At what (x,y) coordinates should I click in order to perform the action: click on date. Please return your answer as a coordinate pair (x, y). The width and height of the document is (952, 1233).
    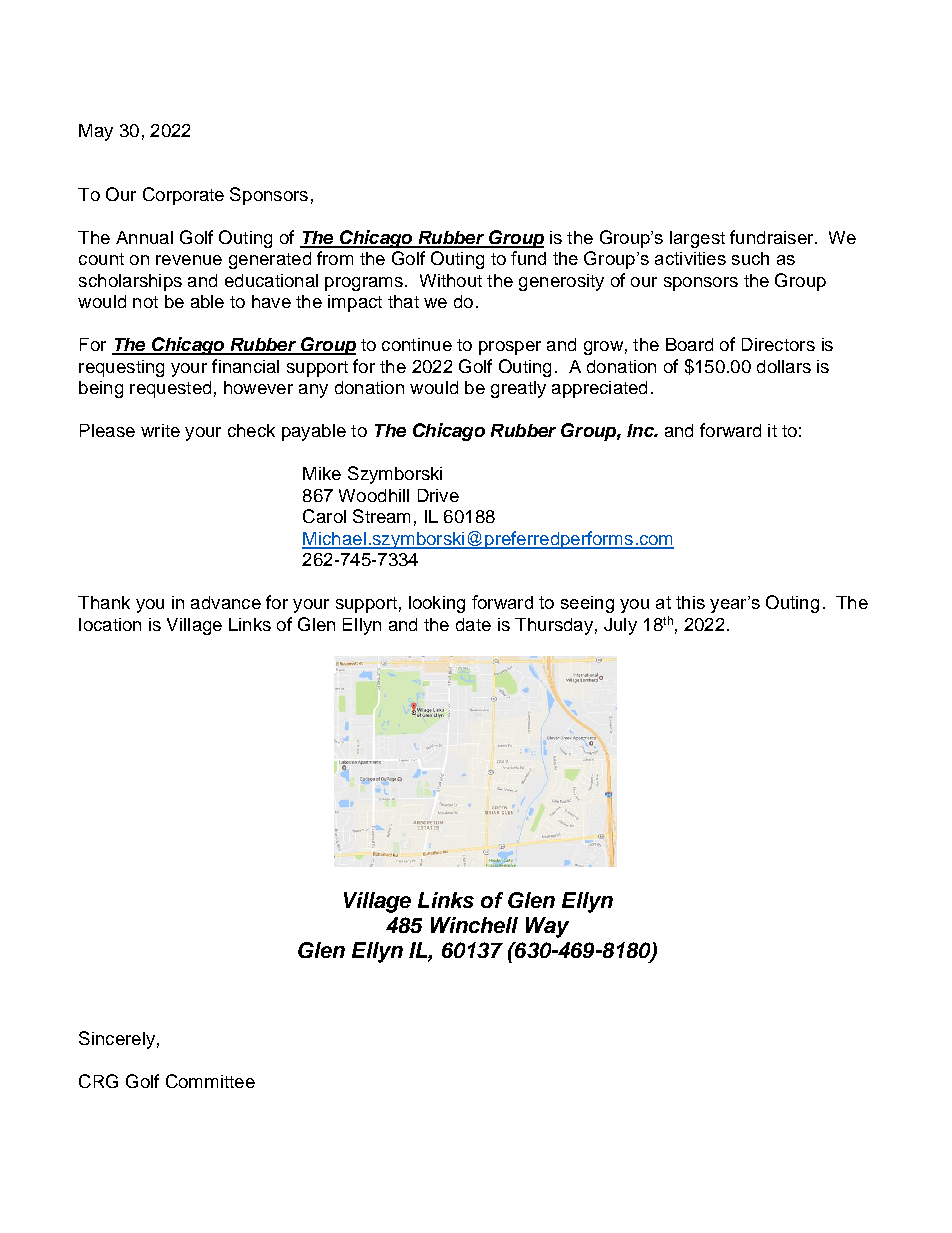
    Looking at the image, I should click on (473, 624).
